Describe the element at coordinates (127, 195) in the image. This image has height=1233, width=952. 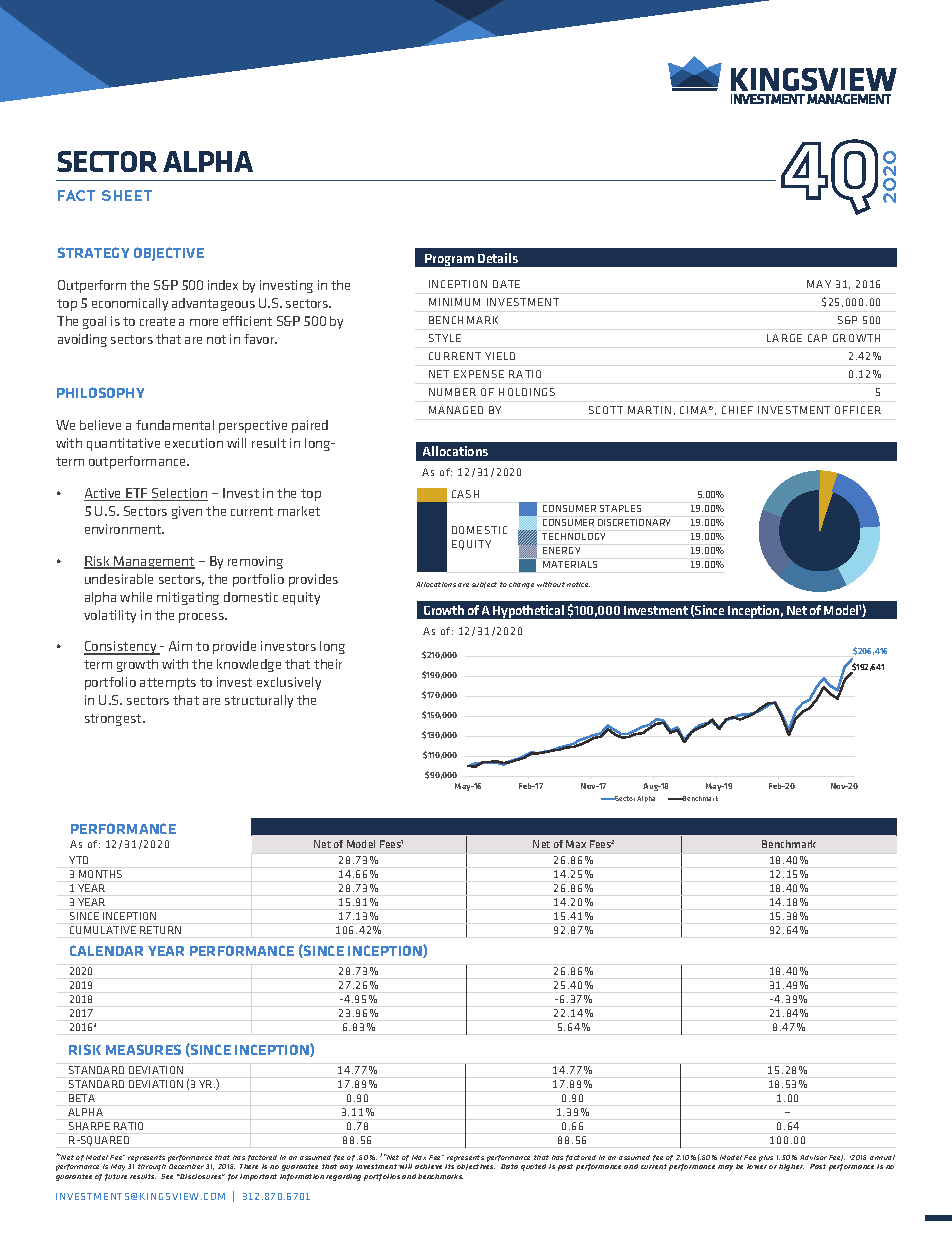
I see `SHEET` at that location.
